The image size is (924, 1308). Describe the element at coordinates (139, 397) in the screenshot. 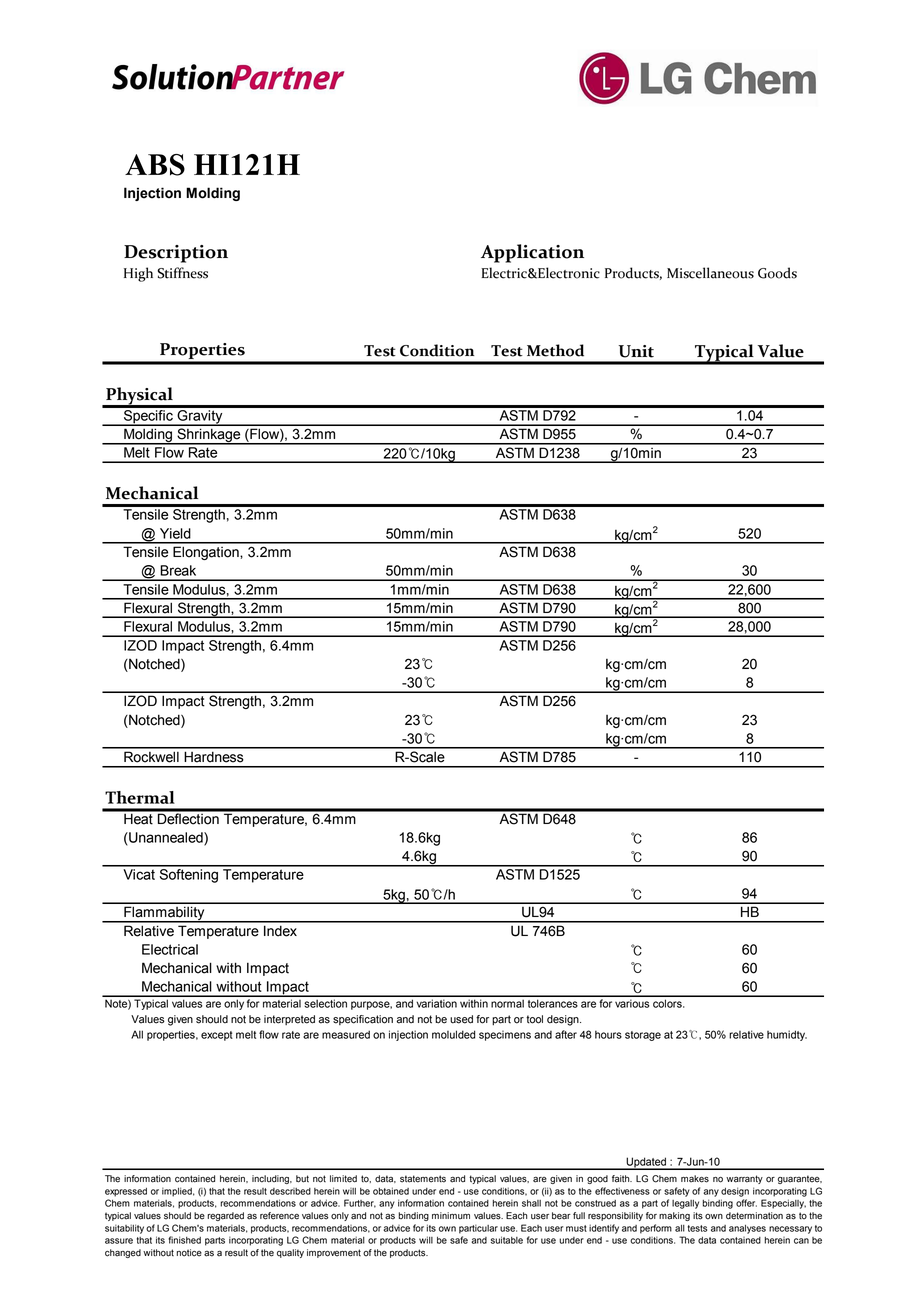

I see `Physical` at that location.
